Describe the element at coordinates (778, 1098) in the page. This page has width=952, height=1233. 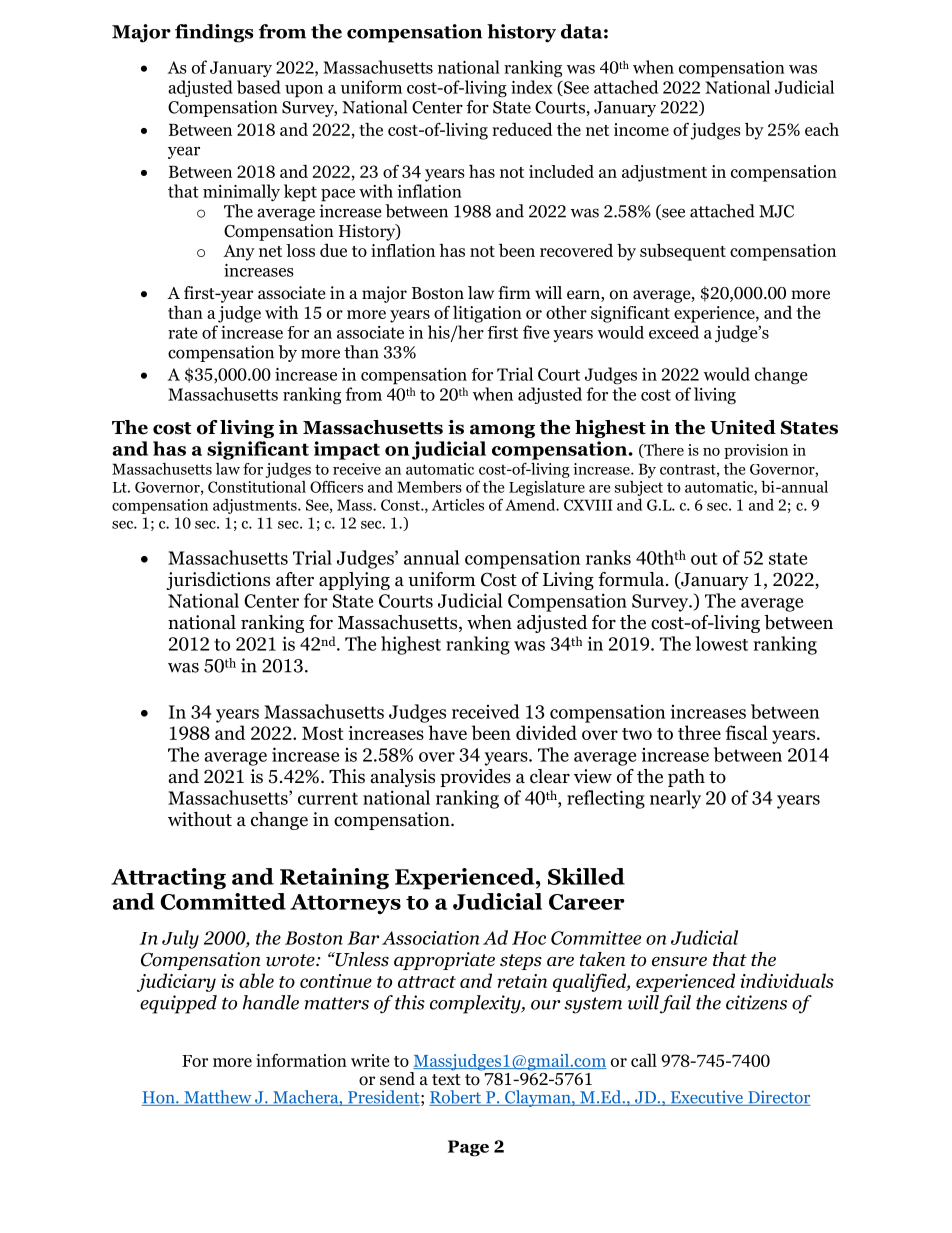
I see `Director` at that location.
